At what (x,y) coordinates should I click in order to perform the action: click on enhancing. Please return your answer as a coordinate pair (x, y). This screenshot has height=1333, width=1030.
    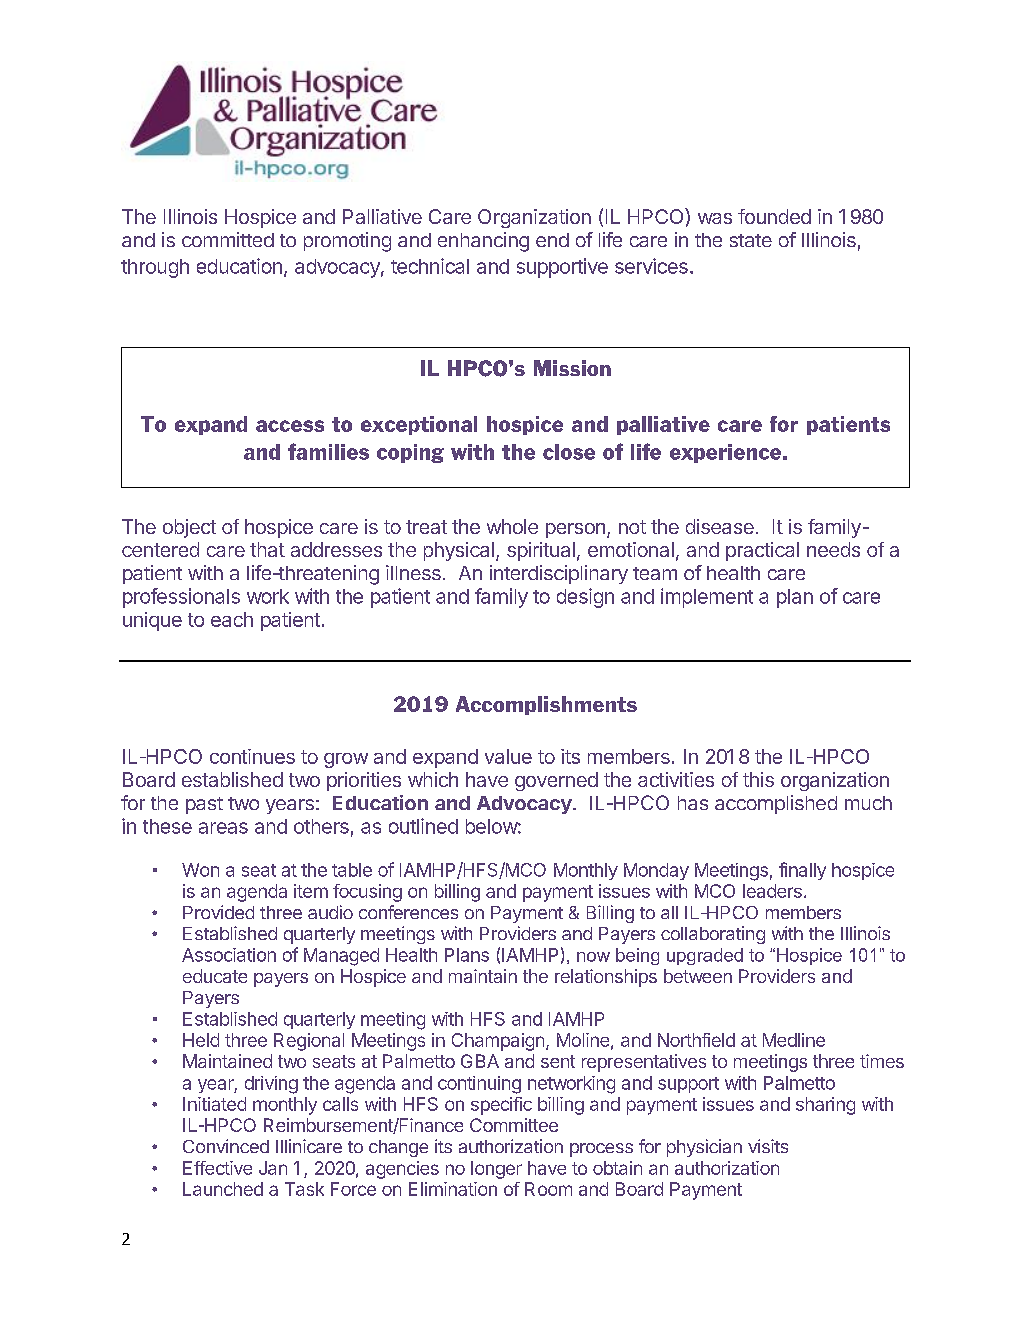
    Looking at the image, I should click on (483, 242).
